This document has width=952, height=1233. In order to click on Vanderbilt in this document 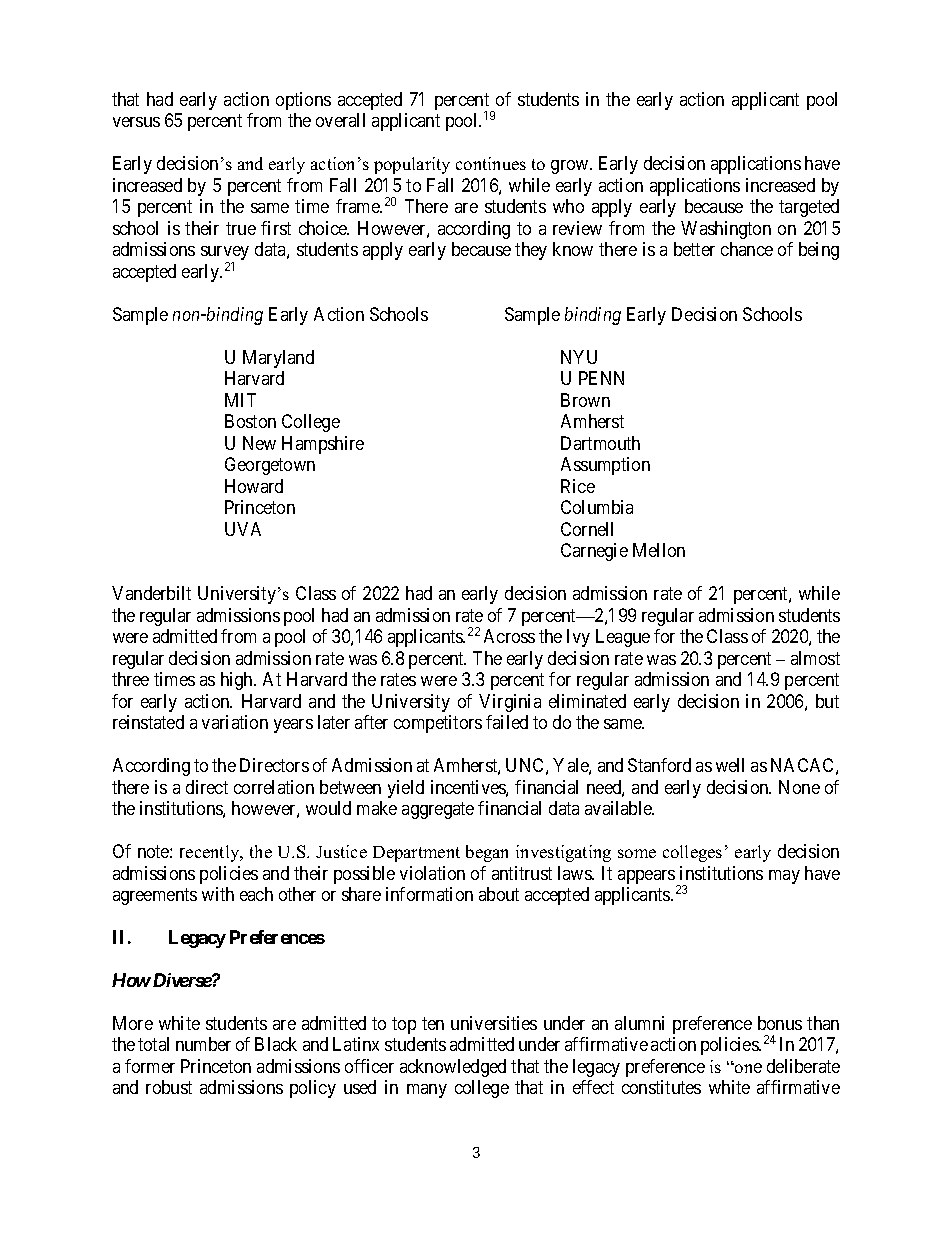, I will do `click(151, 593)`.
